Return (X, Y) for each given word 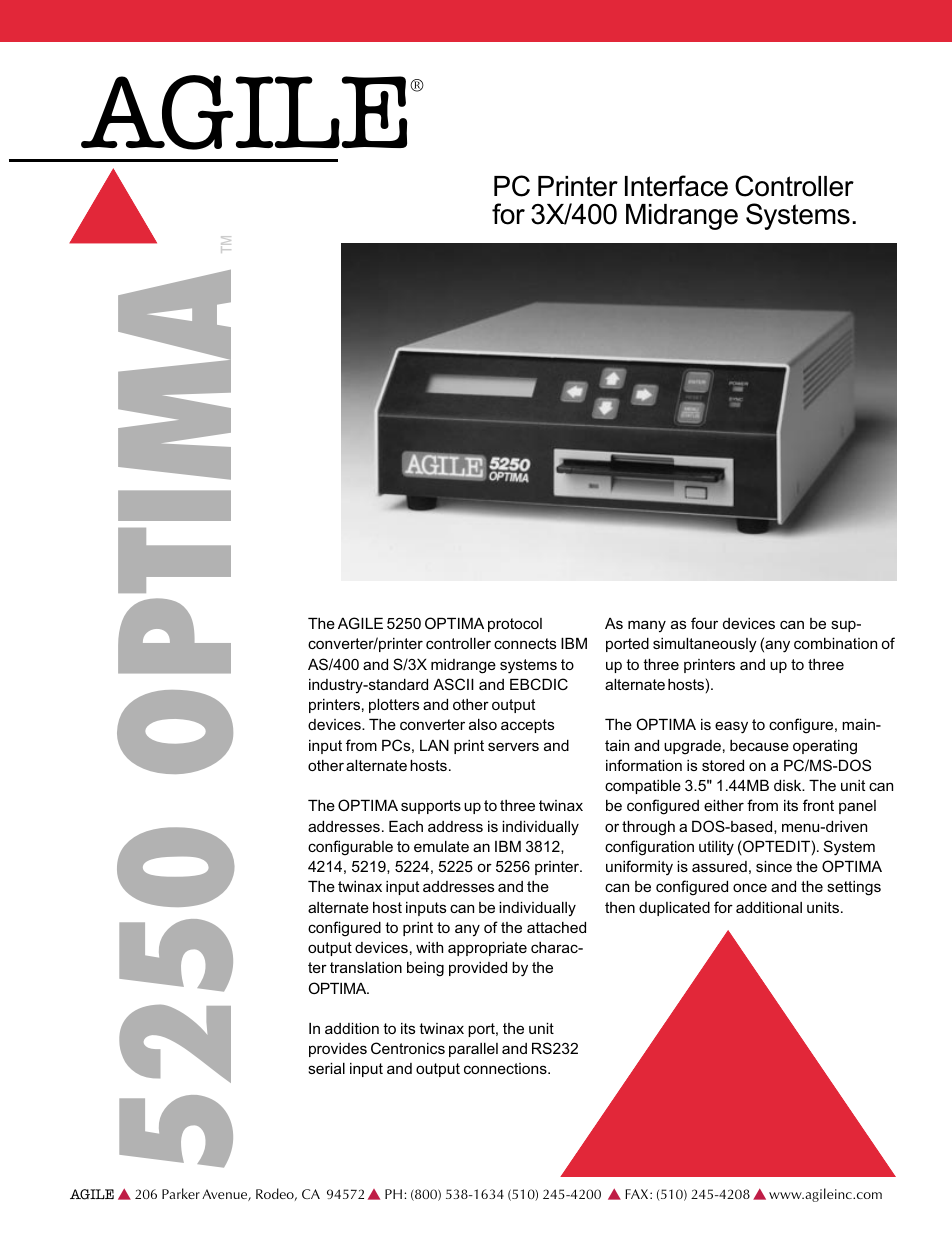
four (704, 623)
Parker (181, 1193)
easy (731, 727)
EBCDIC (539, 684)
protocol (515, 625)
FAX (638, 1194)
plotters (394, 706)
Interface (676, 186)
